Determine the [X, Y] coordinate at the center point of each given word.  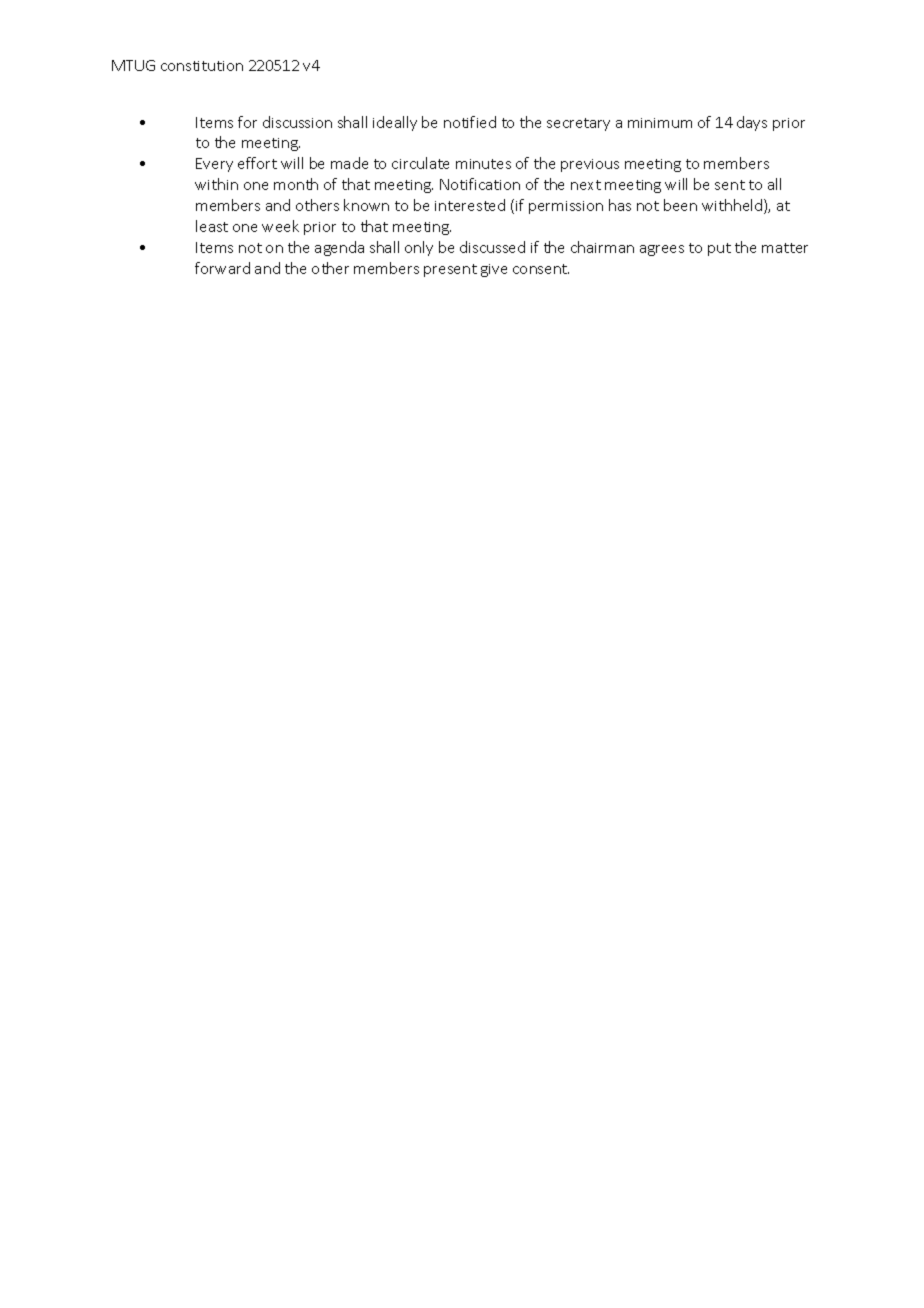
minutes [483, 164]
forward [222, 268]
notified [470, 122]
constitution [202, 66]
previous [590, 165]
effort [257, 163]
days [752, 123]
